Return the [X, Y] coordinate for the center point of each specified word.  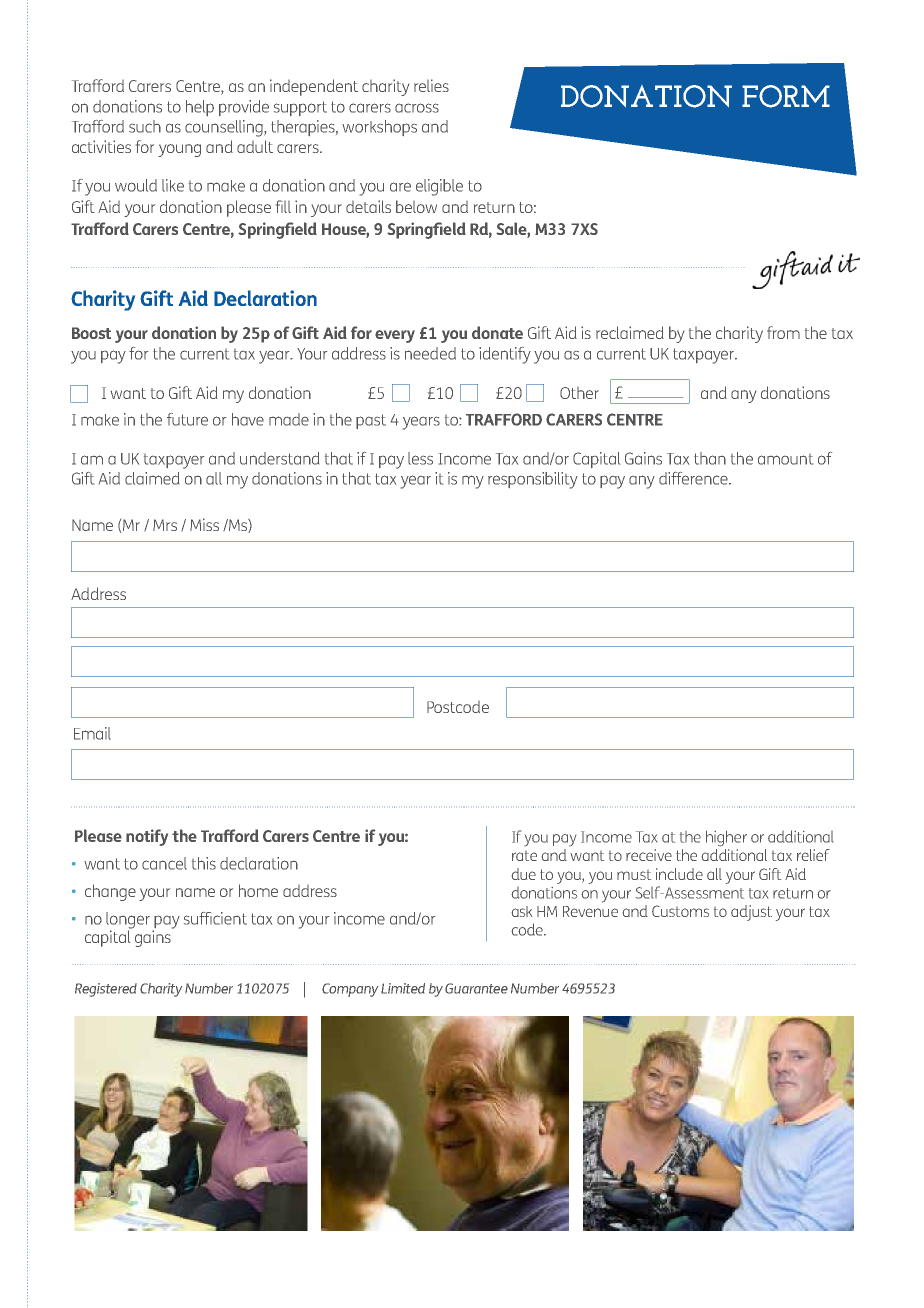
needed [430, 353]
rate [524, 856]
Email [92, 733]
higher [726, 839]
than [710, 458]
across [417, 108]
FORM [786, 96]
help [200, 108]
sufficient [215, 918]
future [187, 419]
